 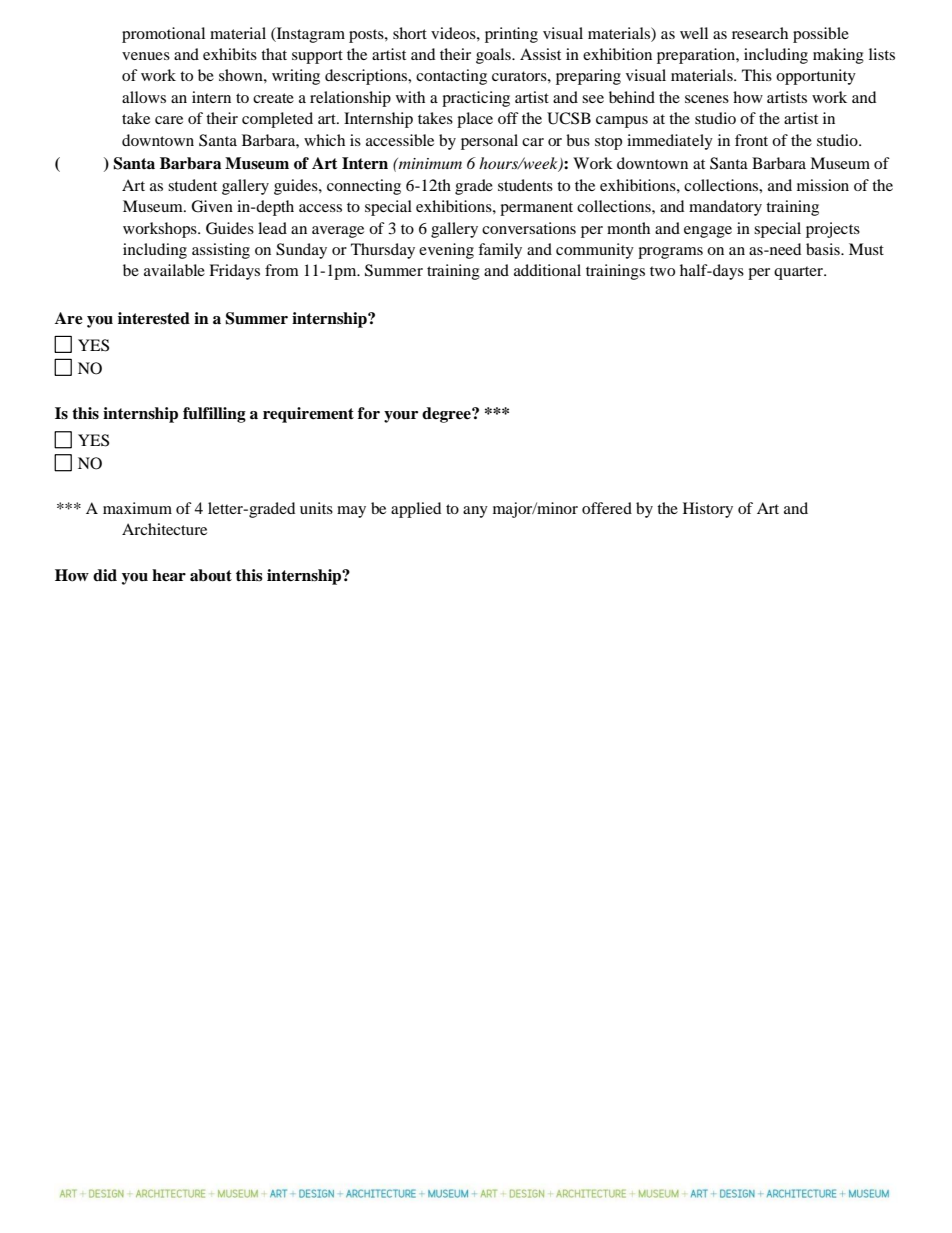 What do you see at coordinates (607, 508) in the page?
I see `offered` at bounding box center [607, 508].
